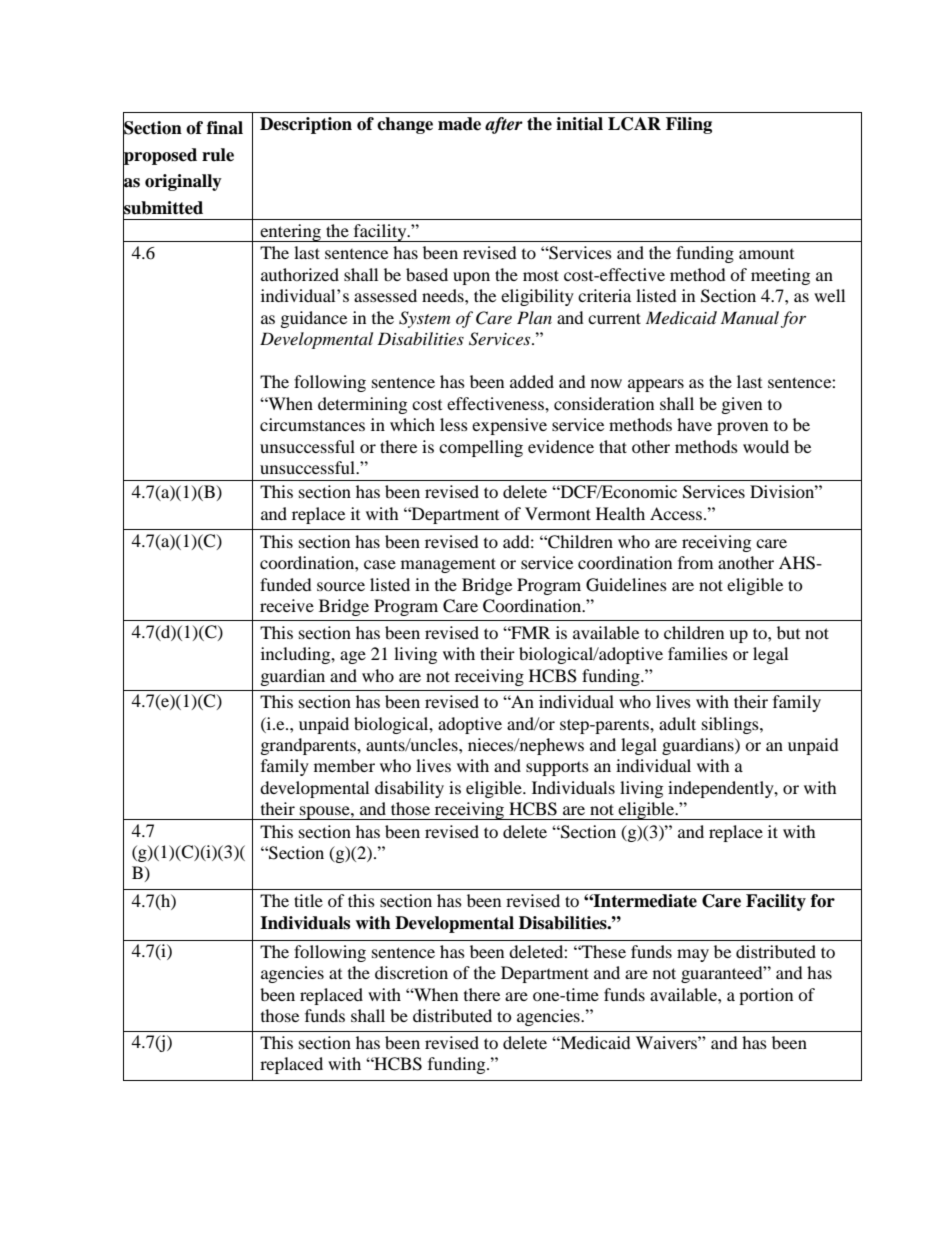  I want to click on management, so click(448, 565).
